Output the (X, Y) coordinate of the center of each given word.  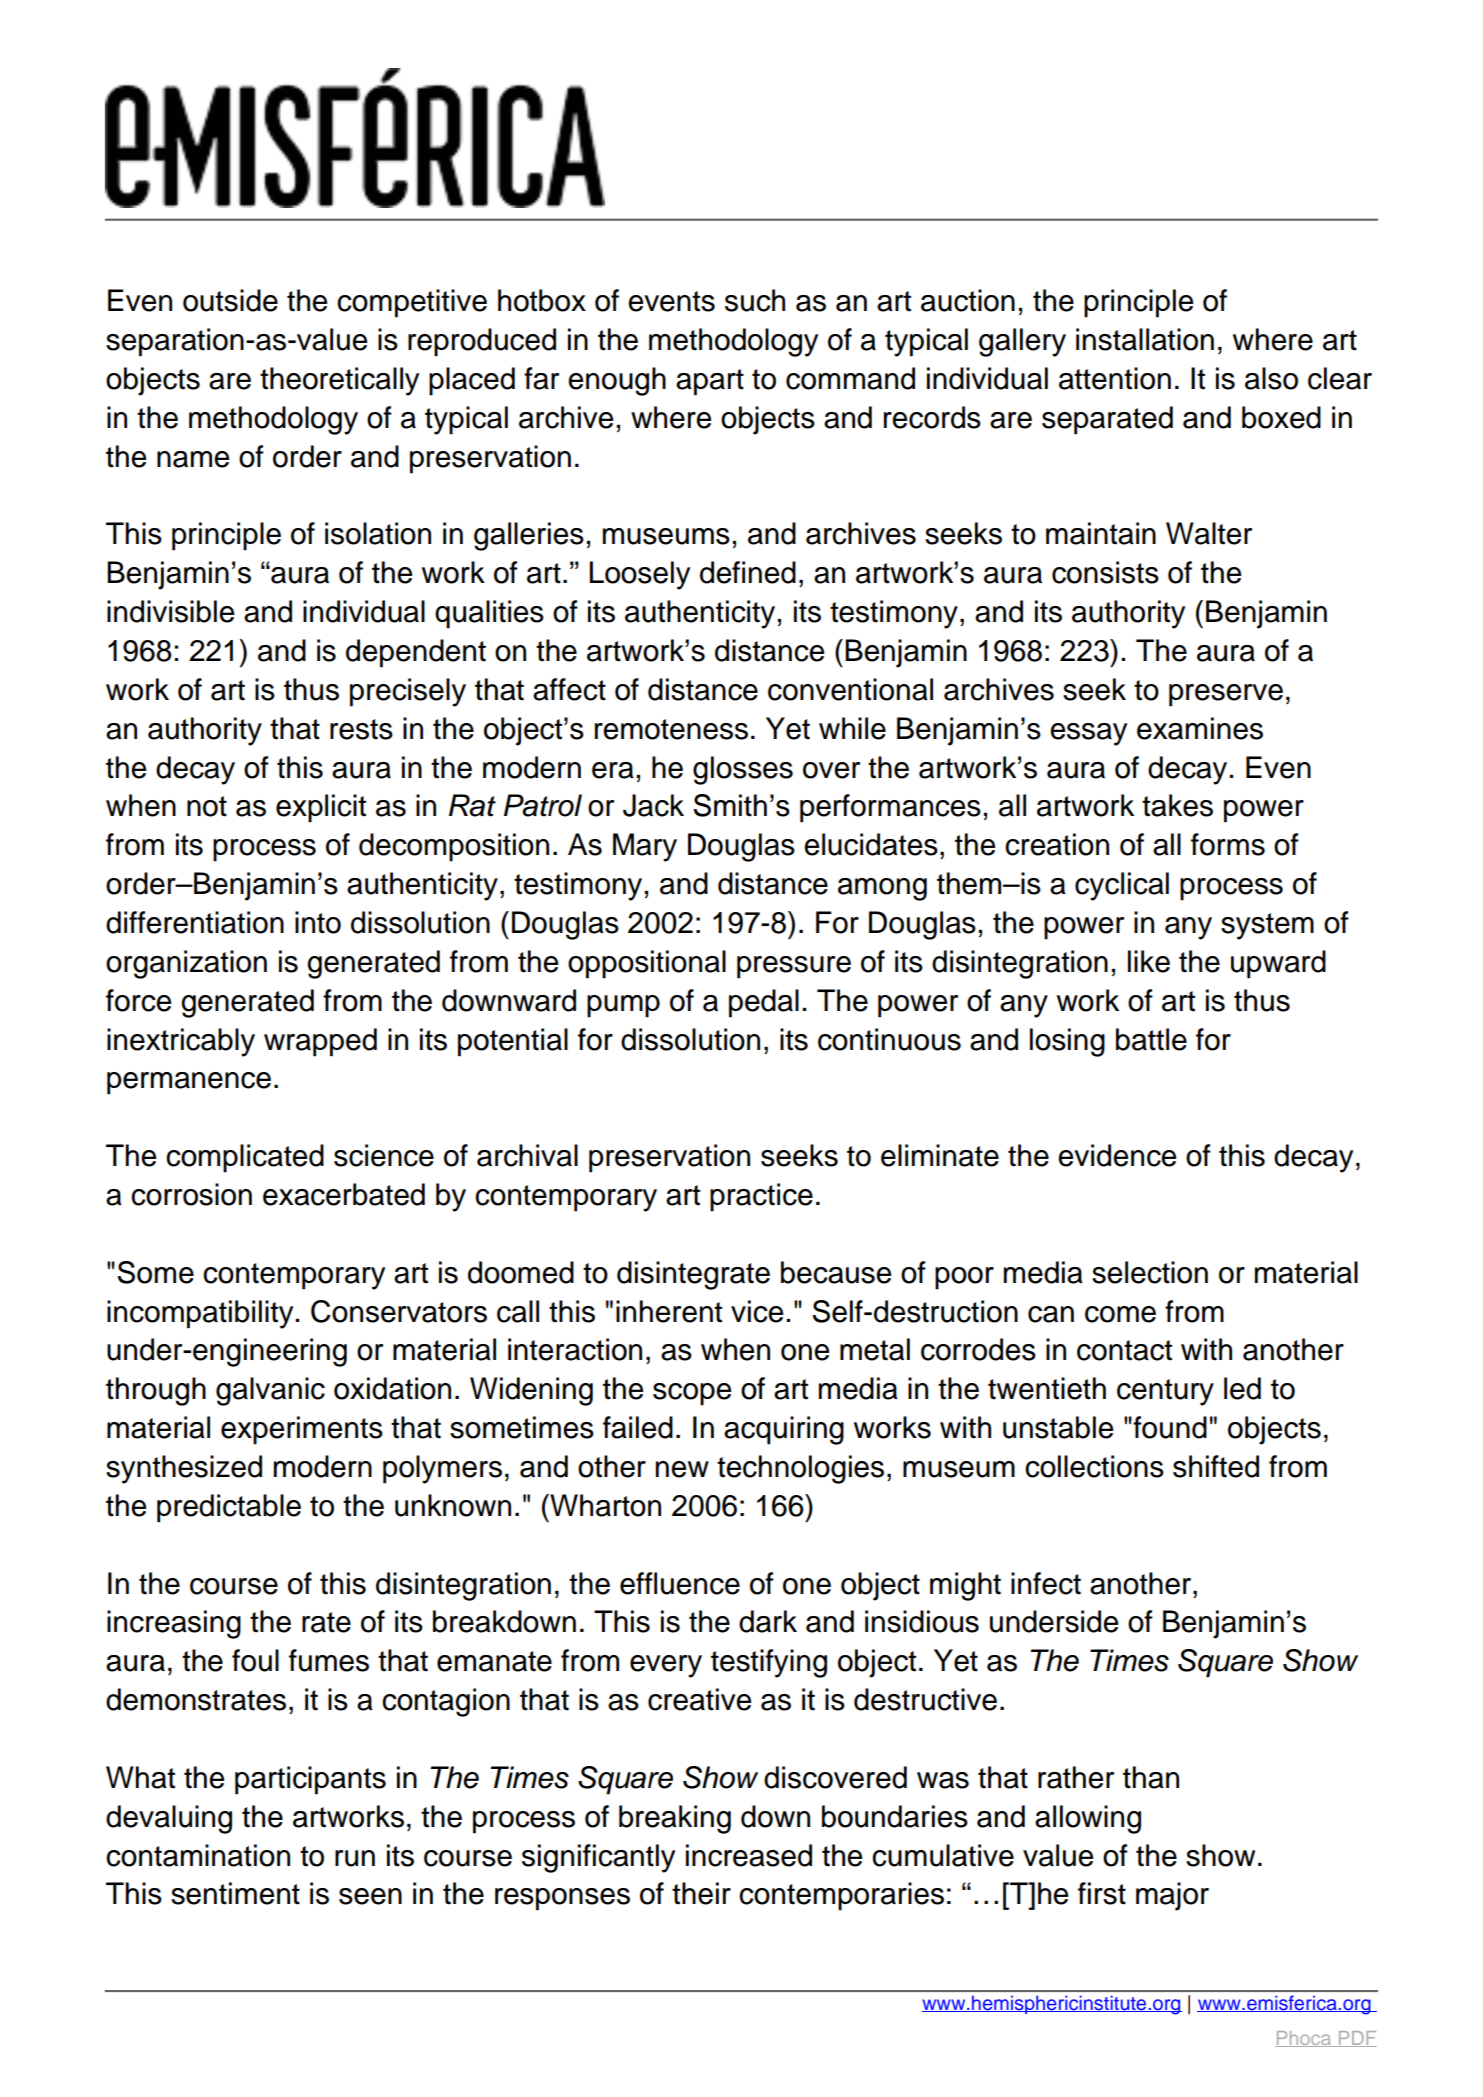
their (701, 1893)
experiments (302, 1430)
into (318, 922)
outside (230, 300)
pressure (794, 967)
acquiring (784, 1430)
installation (1145, 339)
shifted (1216, 1466)
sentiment (235, 1893)
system (1267, 926)
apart (710, 382)
